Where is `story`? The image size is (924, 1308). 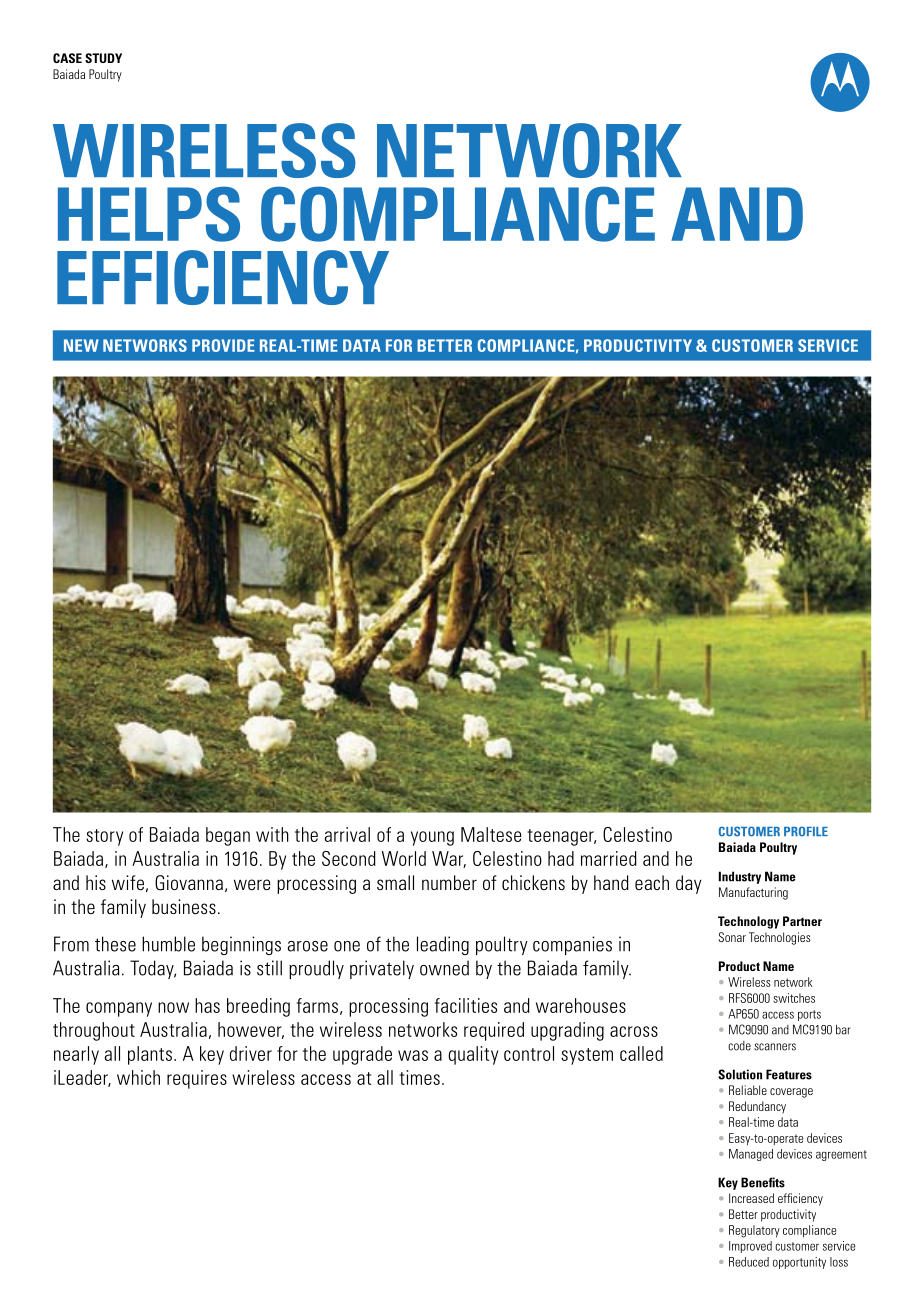 story is located at coordinates (104, 837).
